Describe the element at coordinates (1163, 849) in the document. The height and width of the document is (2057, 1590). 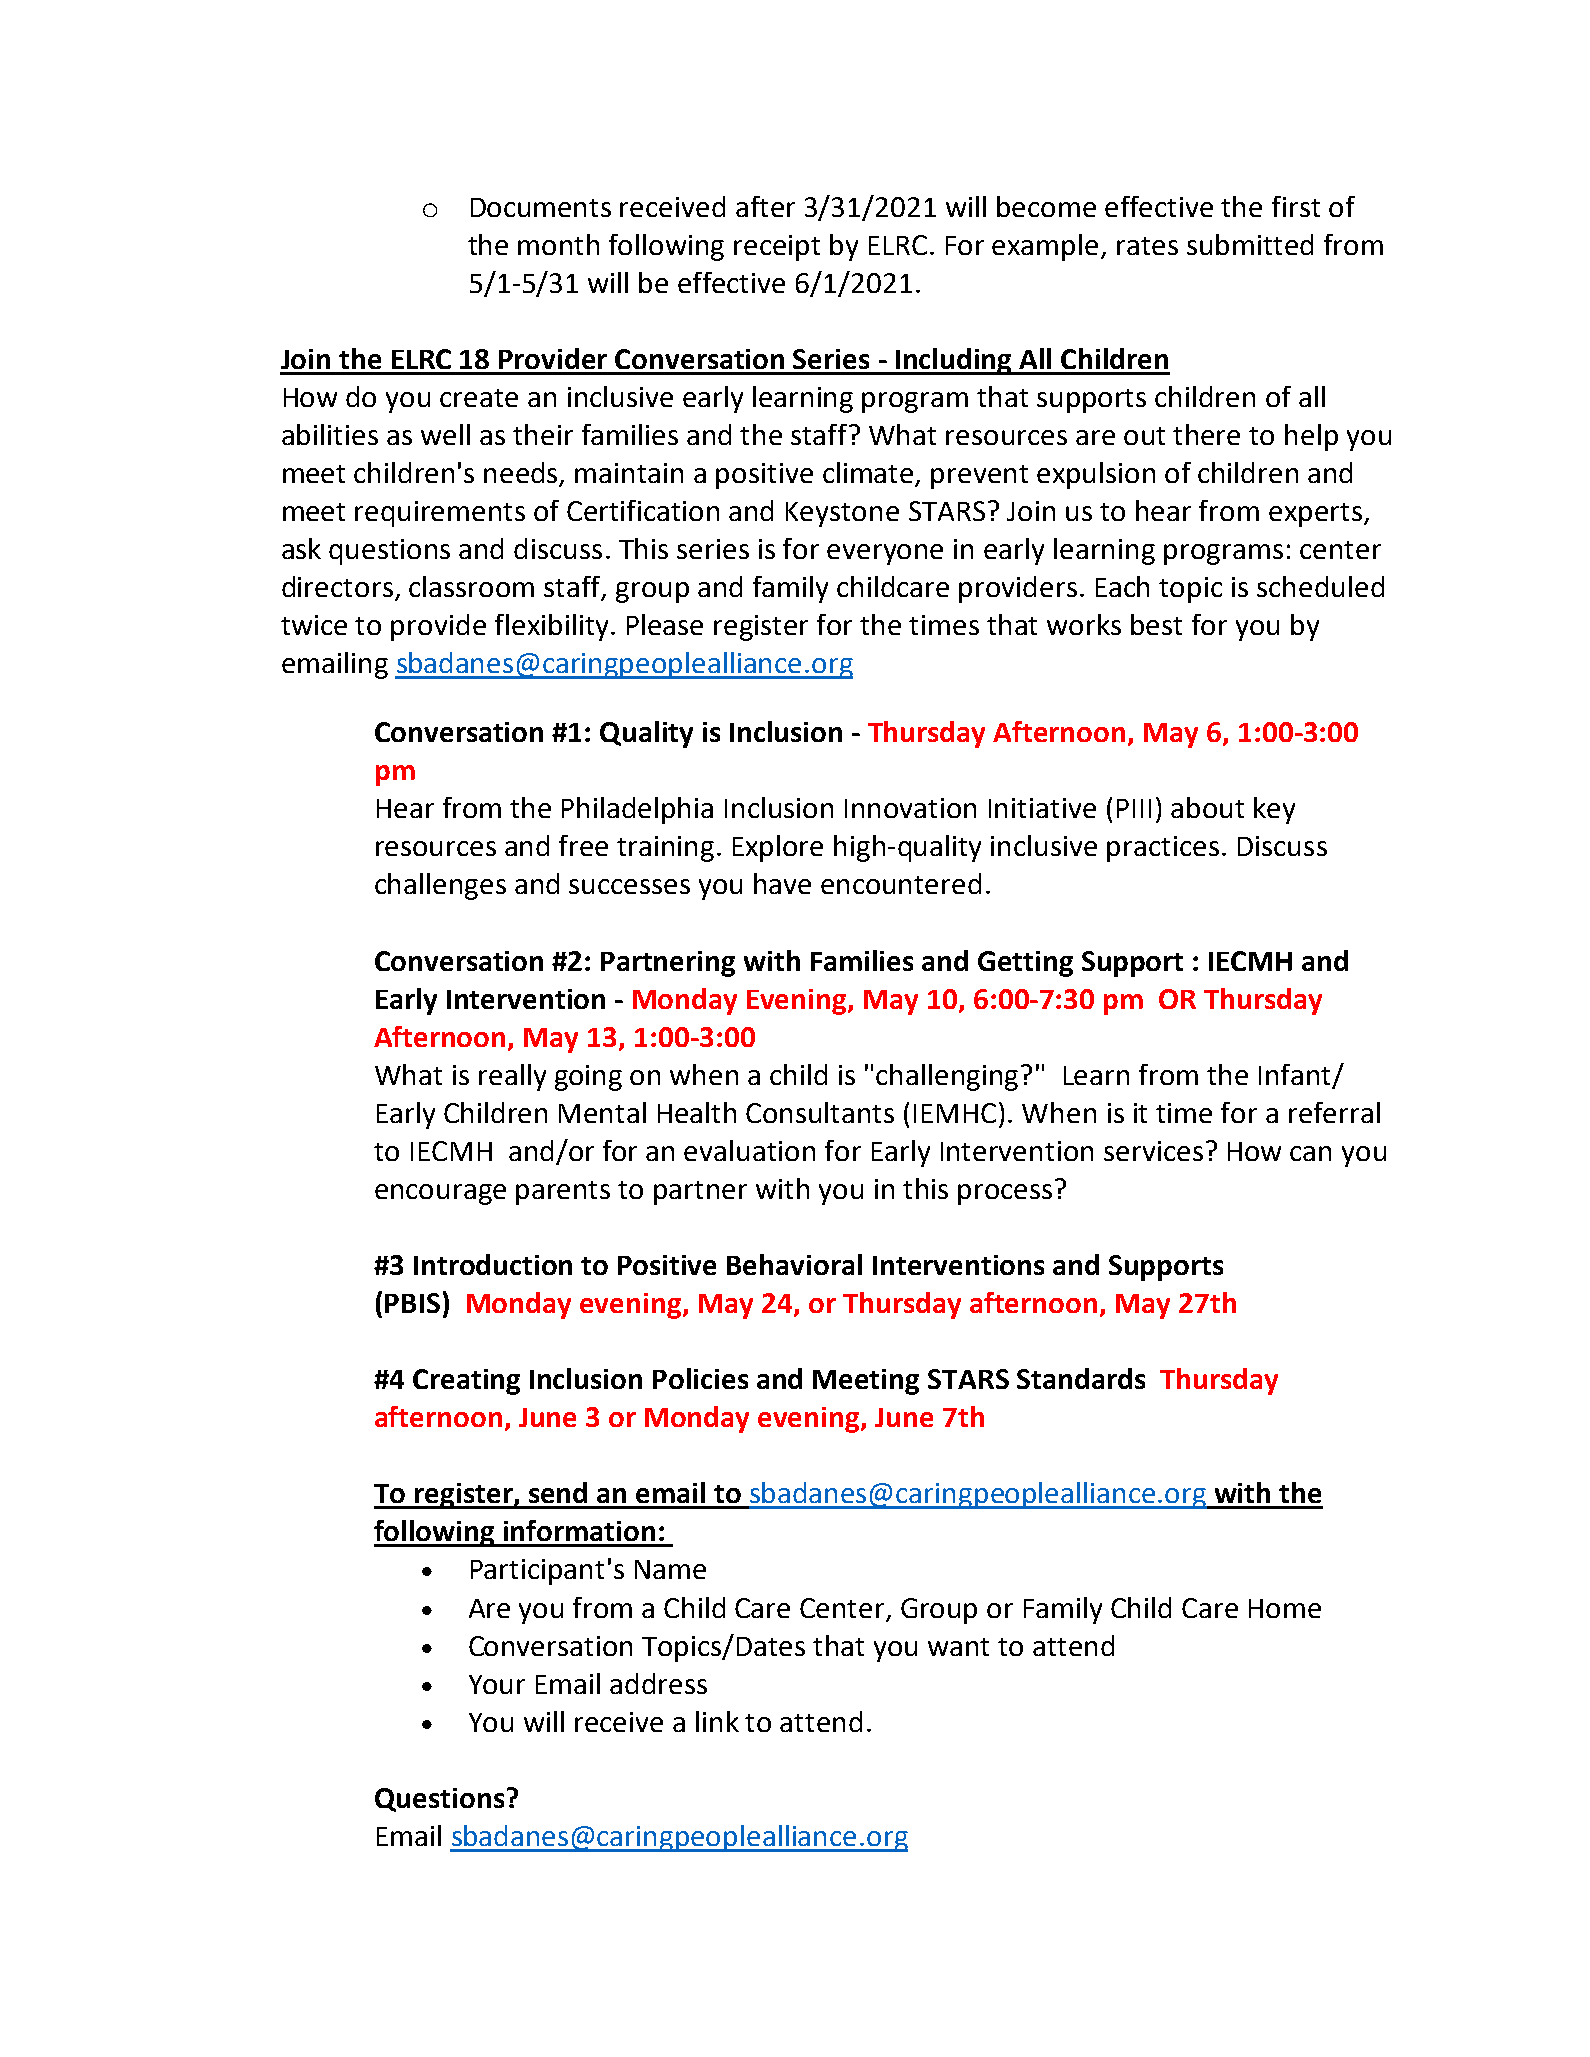
I see `practices` at that location.
